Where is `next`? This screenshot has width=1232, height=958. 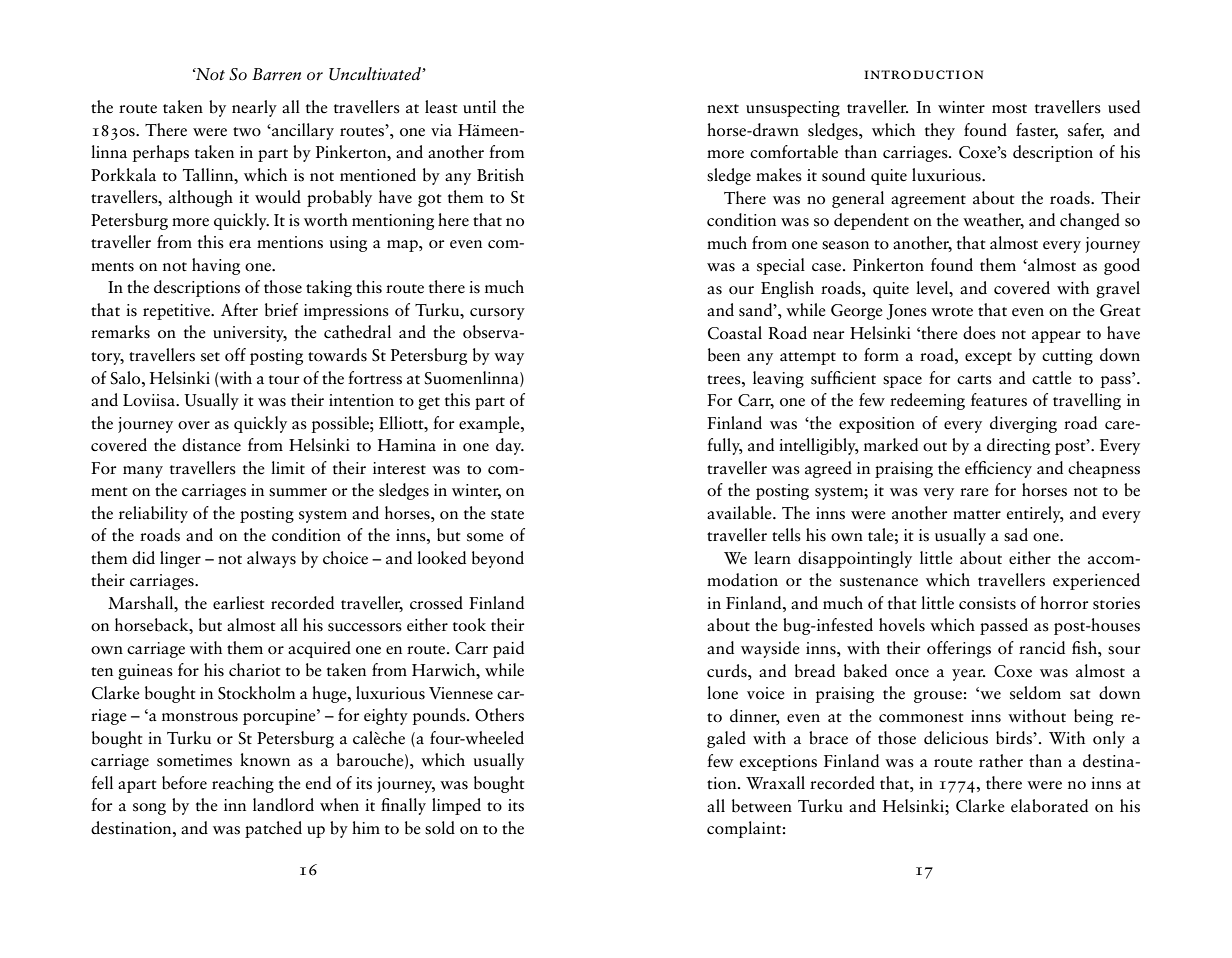
next is located at coordinates (723, 109).
